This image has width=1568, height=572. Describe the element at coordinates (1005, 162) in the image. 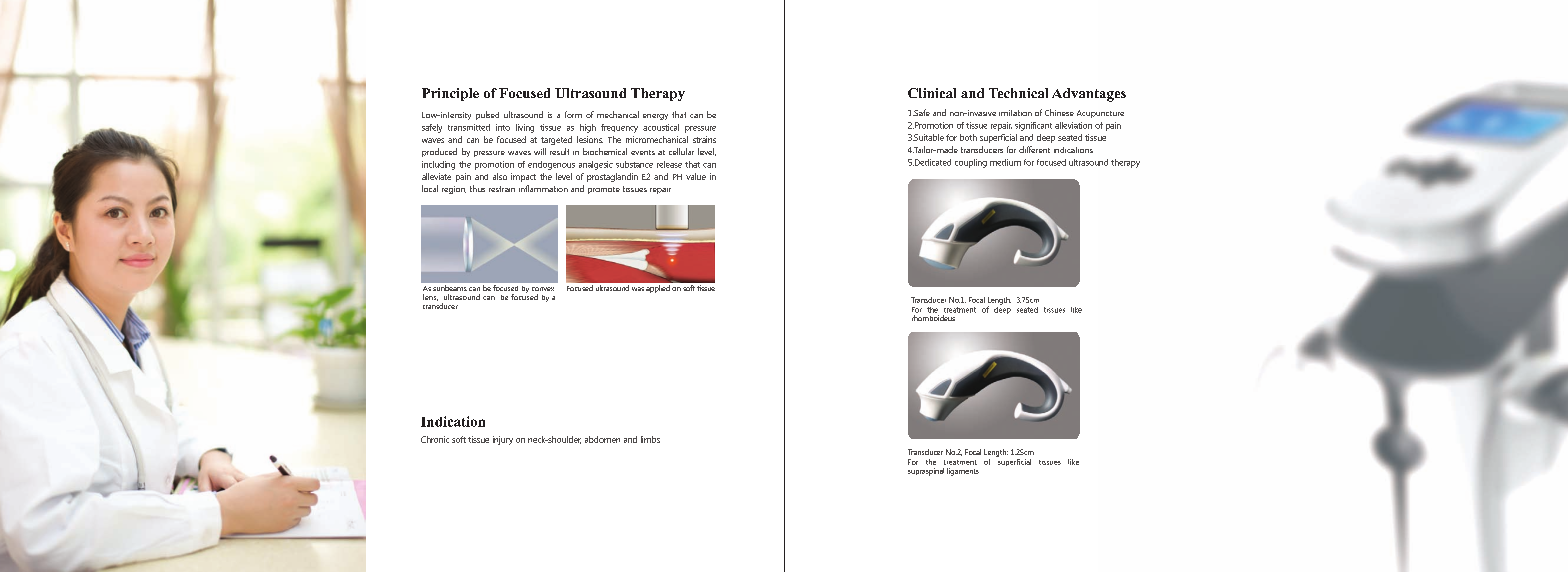

I see `medium` at that location.
